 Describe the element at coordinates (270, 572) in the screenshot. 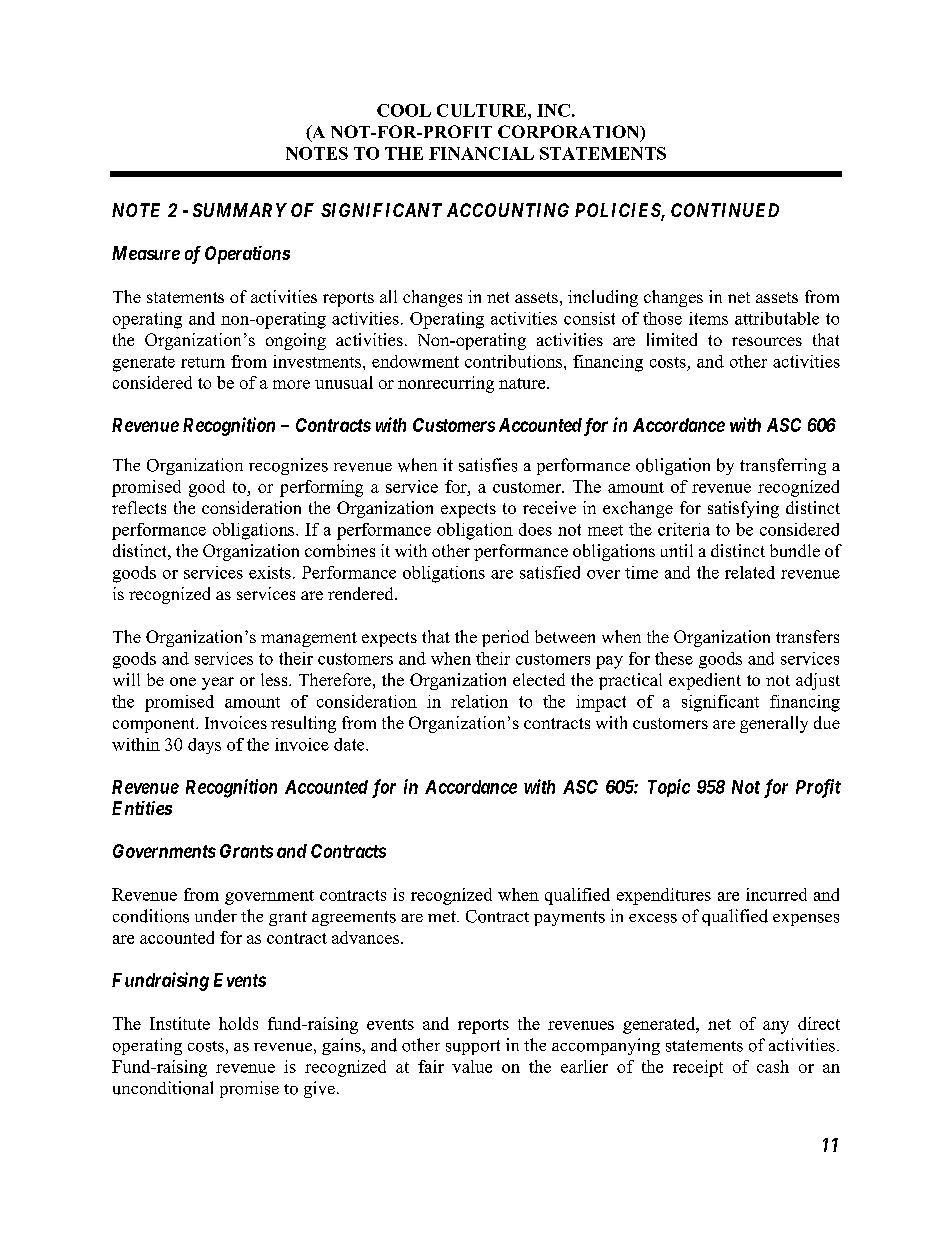

I see `exists` at that location.
